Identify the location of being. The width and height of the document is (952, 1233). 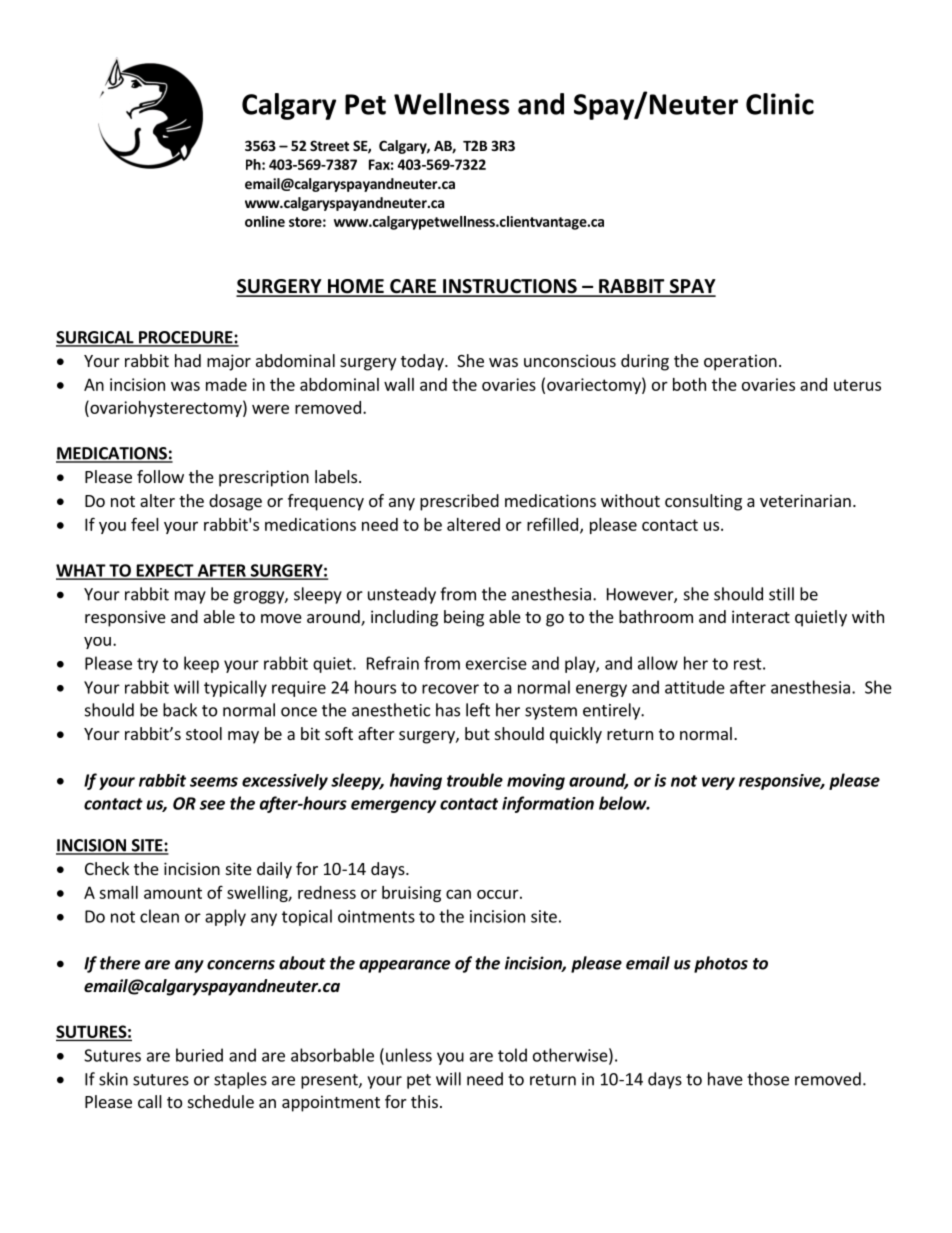
(464, 618).
